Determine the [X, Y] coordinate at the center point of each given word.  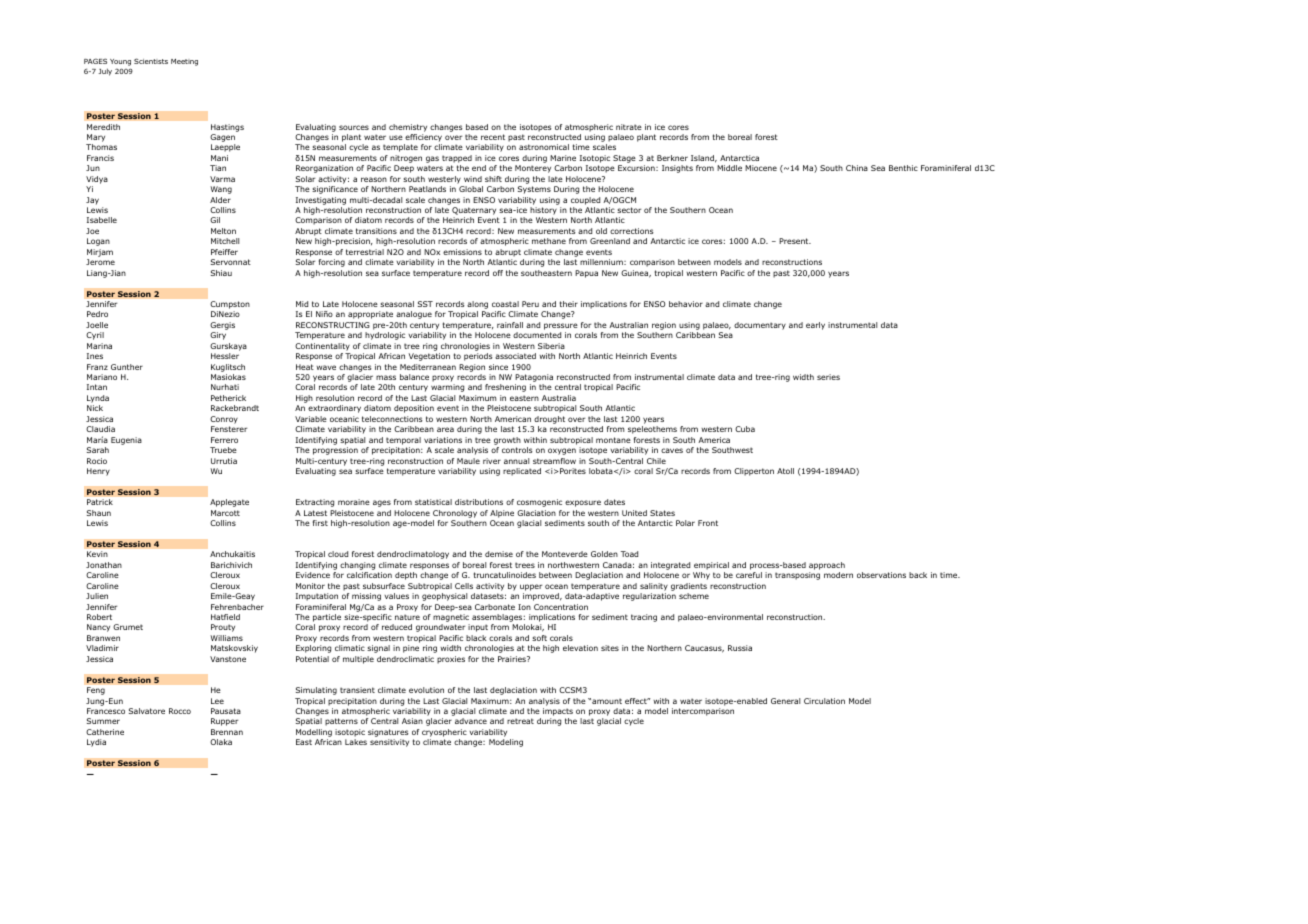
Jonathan [104, 565]
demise [499, 554]
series [828, 377]
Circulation [824, 701]
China [857, 168]
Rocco [180, 711]
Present [795, 241]
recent [493, 137]
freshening [505, 388]
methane [549, 241]
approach [827, 566]
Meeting [184, 62]
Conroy [224, 420]
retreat [520, 721]
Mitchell [225, 241]
